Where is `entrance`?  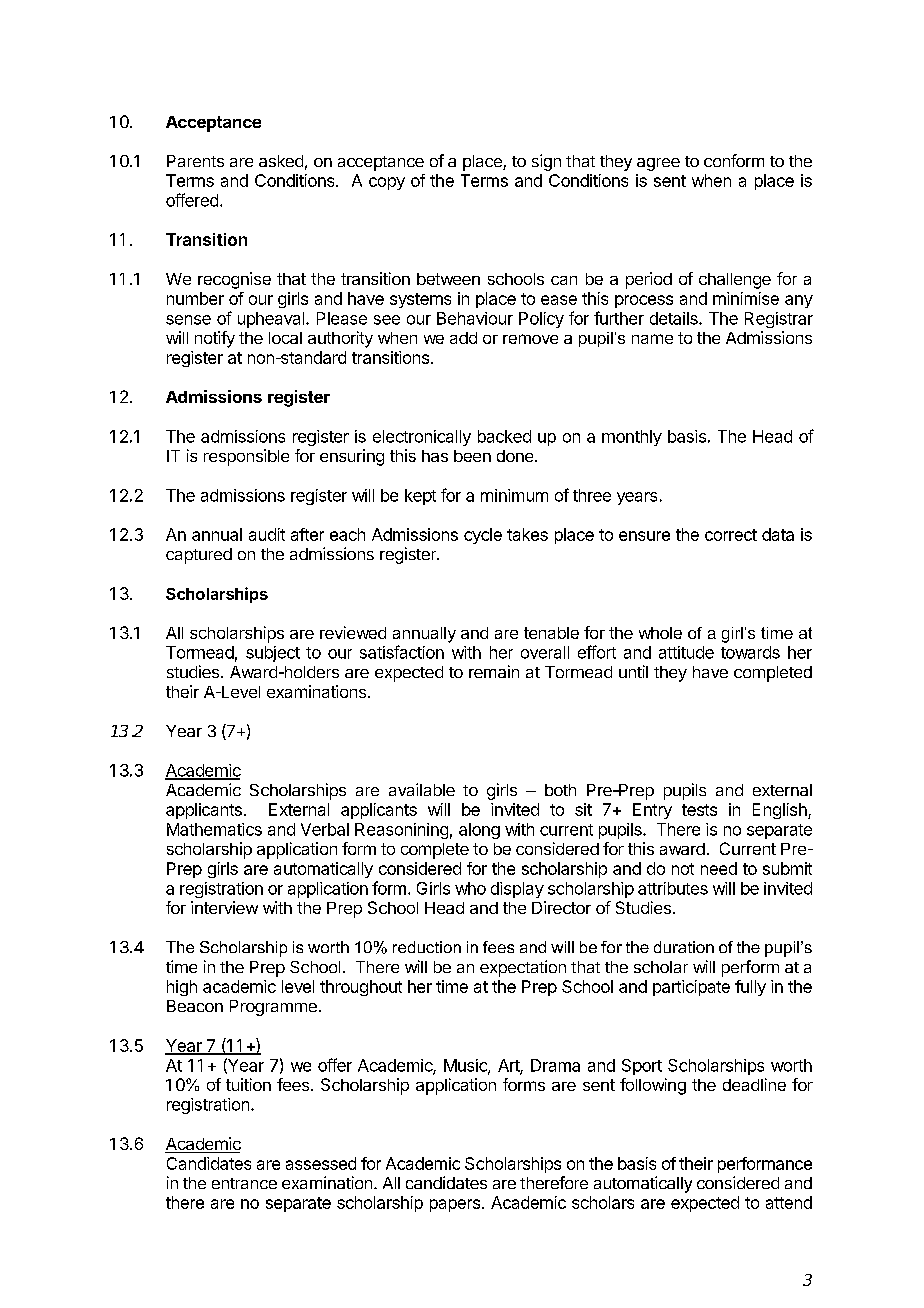 entrance is located at coordinates (244, 1183).
